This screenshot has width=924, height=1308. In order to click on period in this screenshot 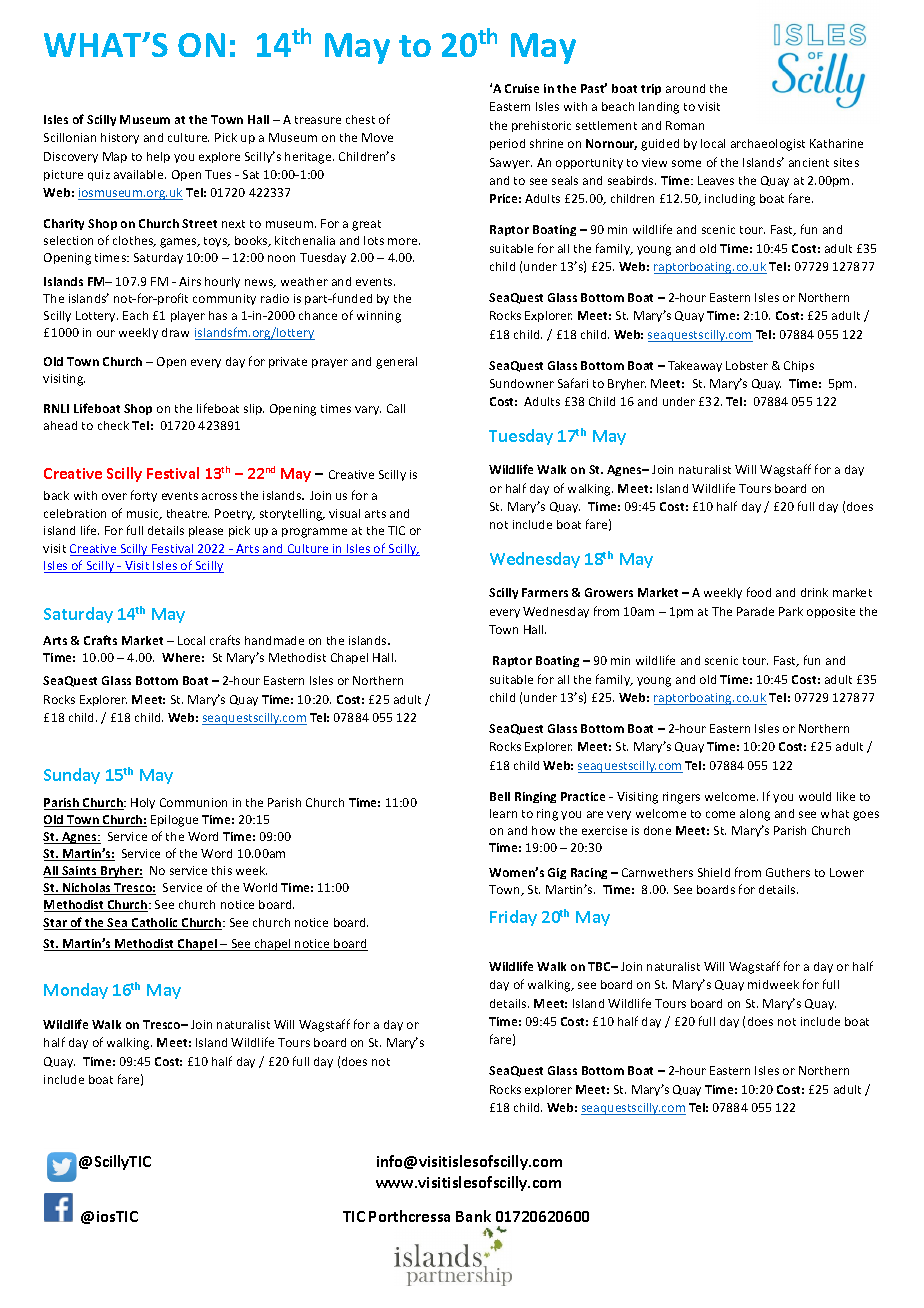, I will do `click(507, 144)`.
